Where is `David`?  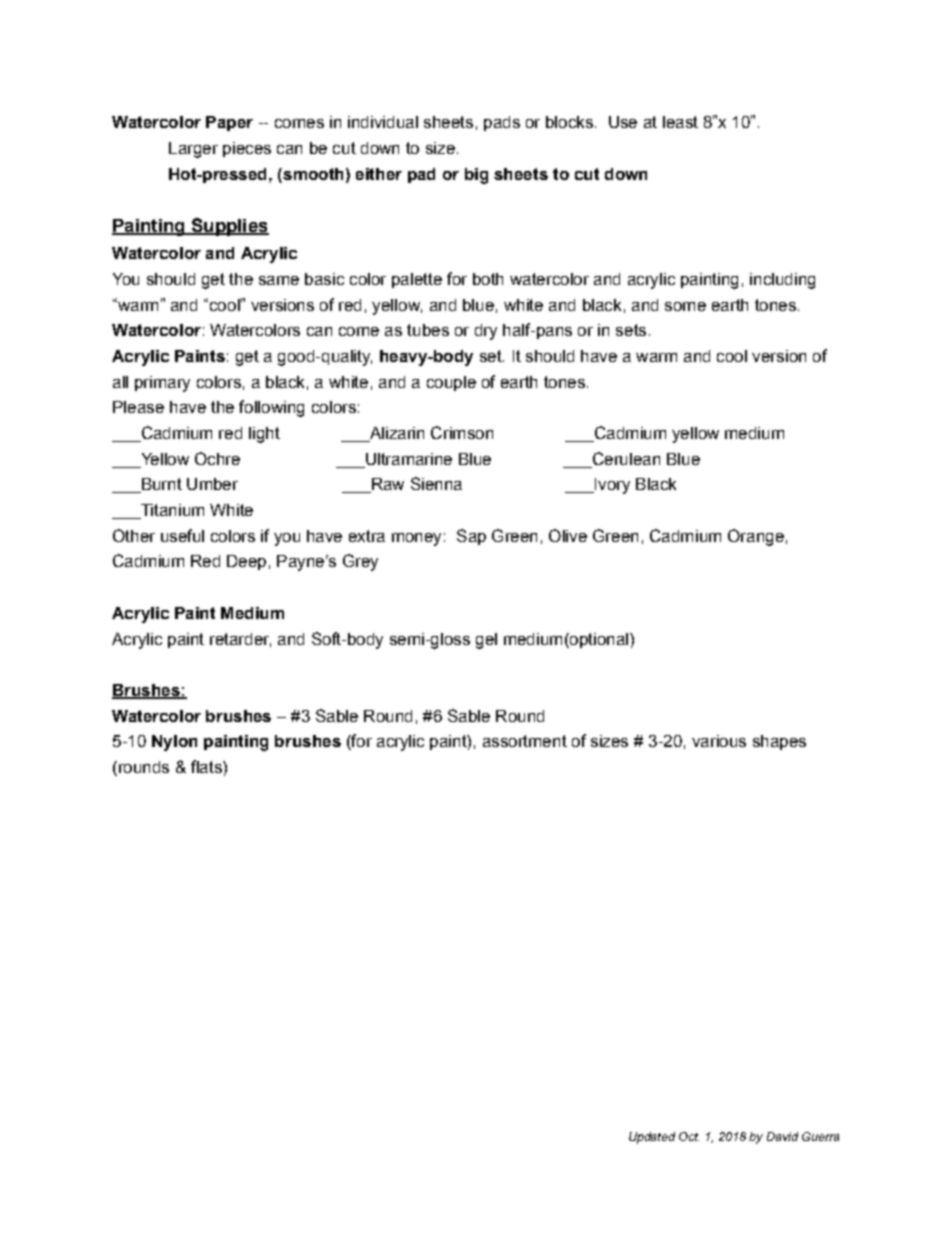 David is located at coordinates (782, 1136).
